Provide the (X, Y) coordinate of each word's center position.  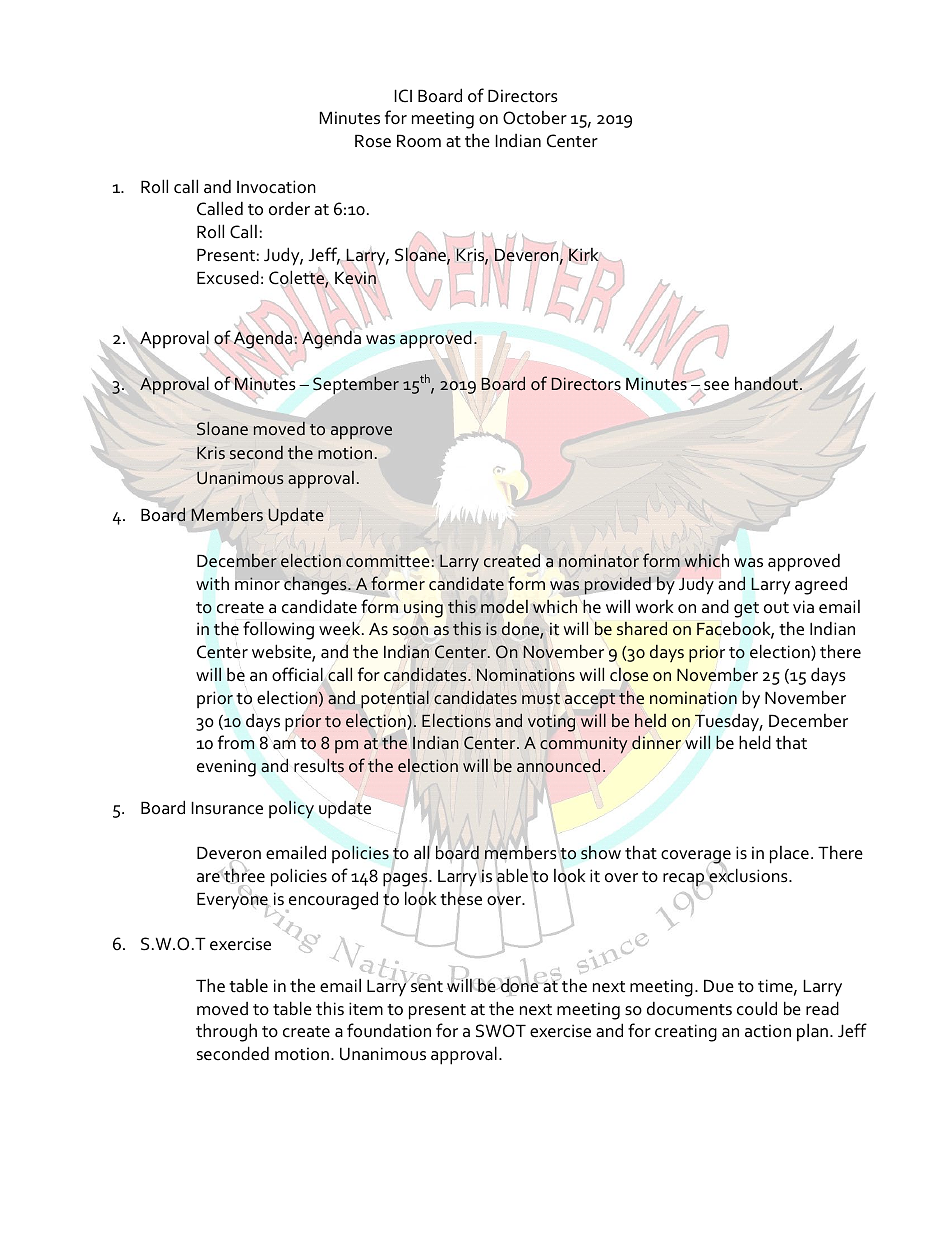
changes (316, 585)
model (504, 607)
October (535, 118)
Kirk (583, 255)
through (226, 1032)
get (746, 610)
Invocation (276, 187)
